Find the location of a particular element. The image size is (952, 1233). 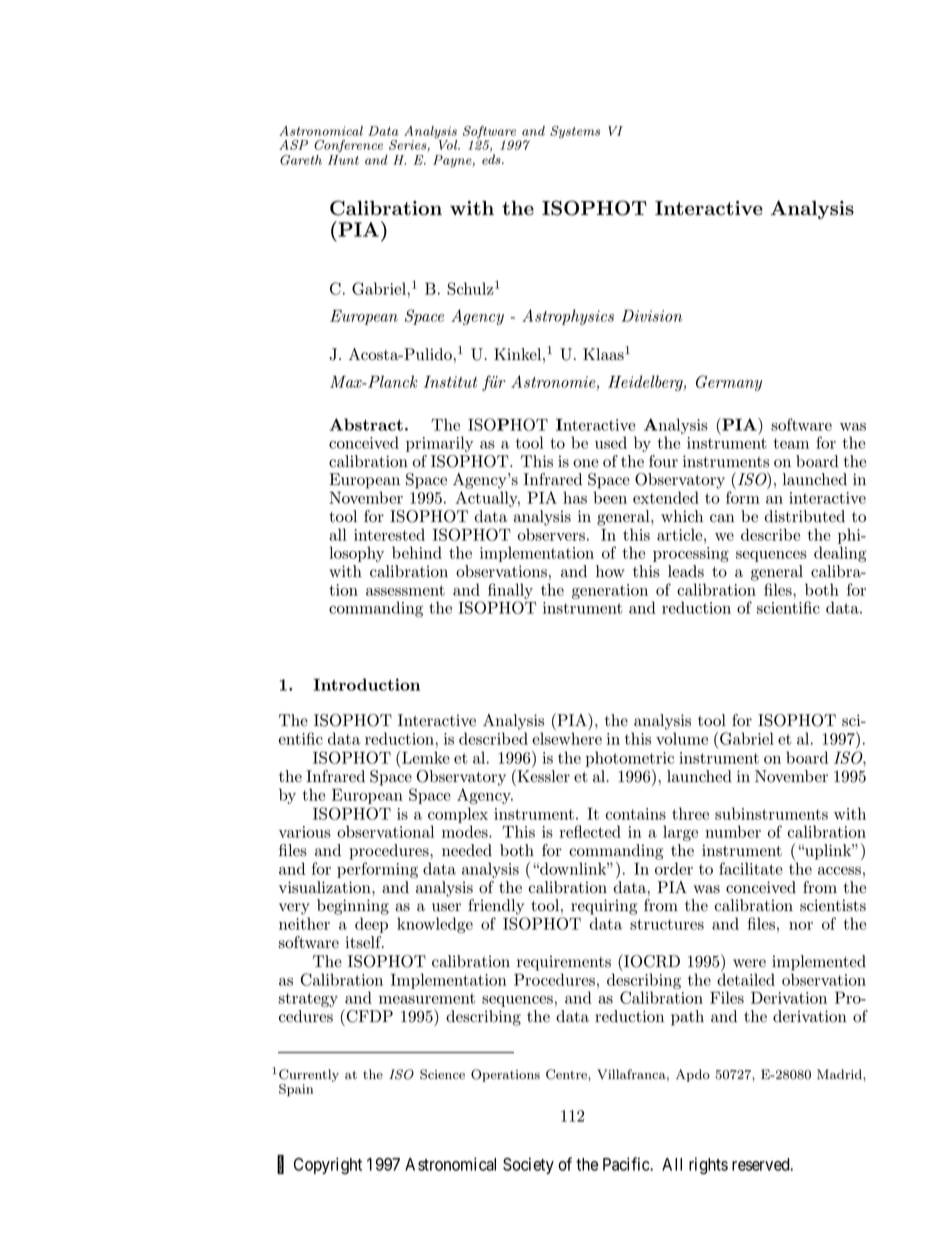

Division is located at coordinates (651, 315).
